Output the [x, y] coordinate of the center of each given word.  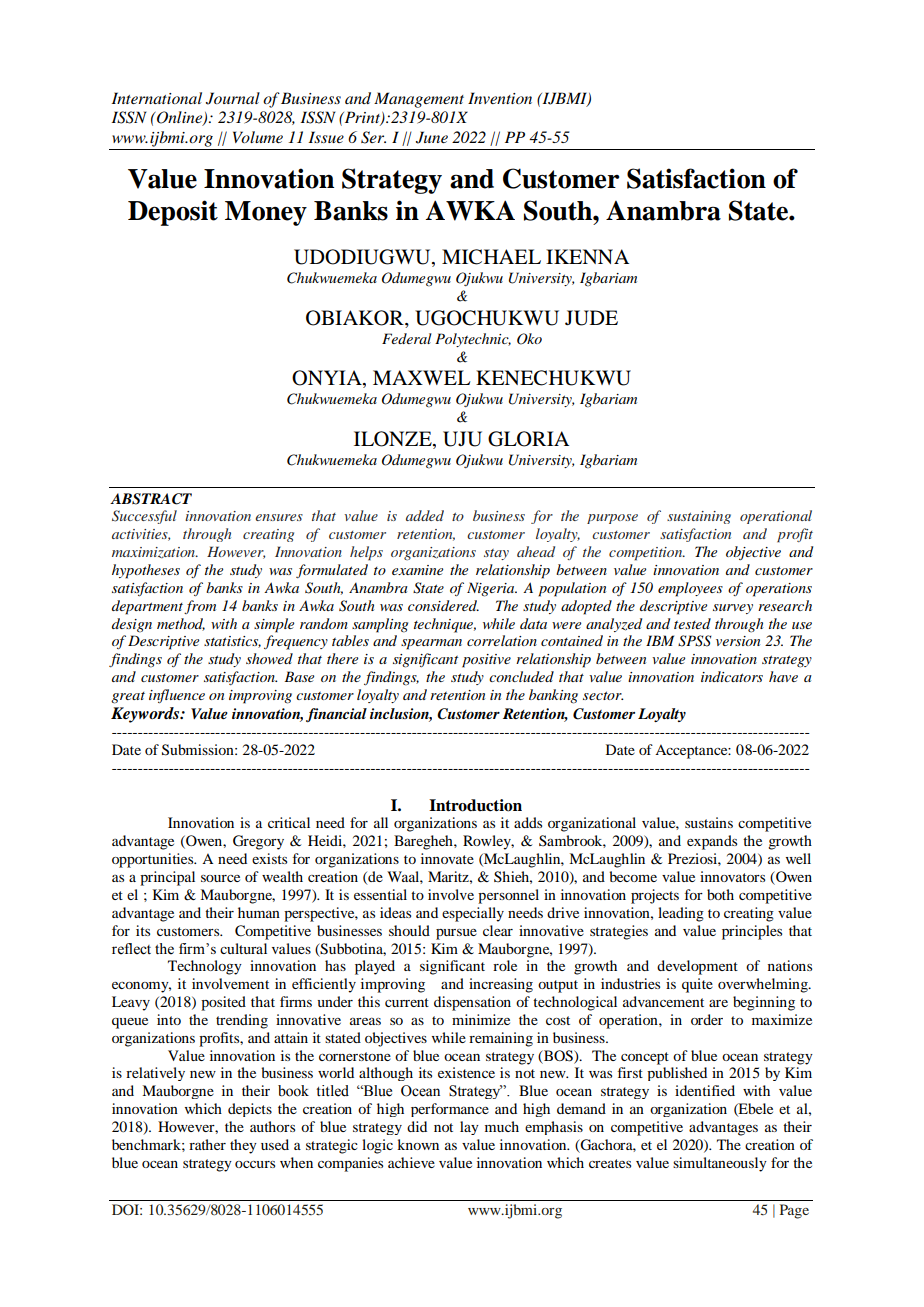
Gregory [258, 842]
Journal [233, 98]
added [425, 515]
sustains [709, 822]
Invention [500, 98]
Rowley [488, 842]
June [432, 137]
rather [207, 1144]
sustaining [699, 517]
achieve [411, 1162]
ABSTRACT [151, 499]
